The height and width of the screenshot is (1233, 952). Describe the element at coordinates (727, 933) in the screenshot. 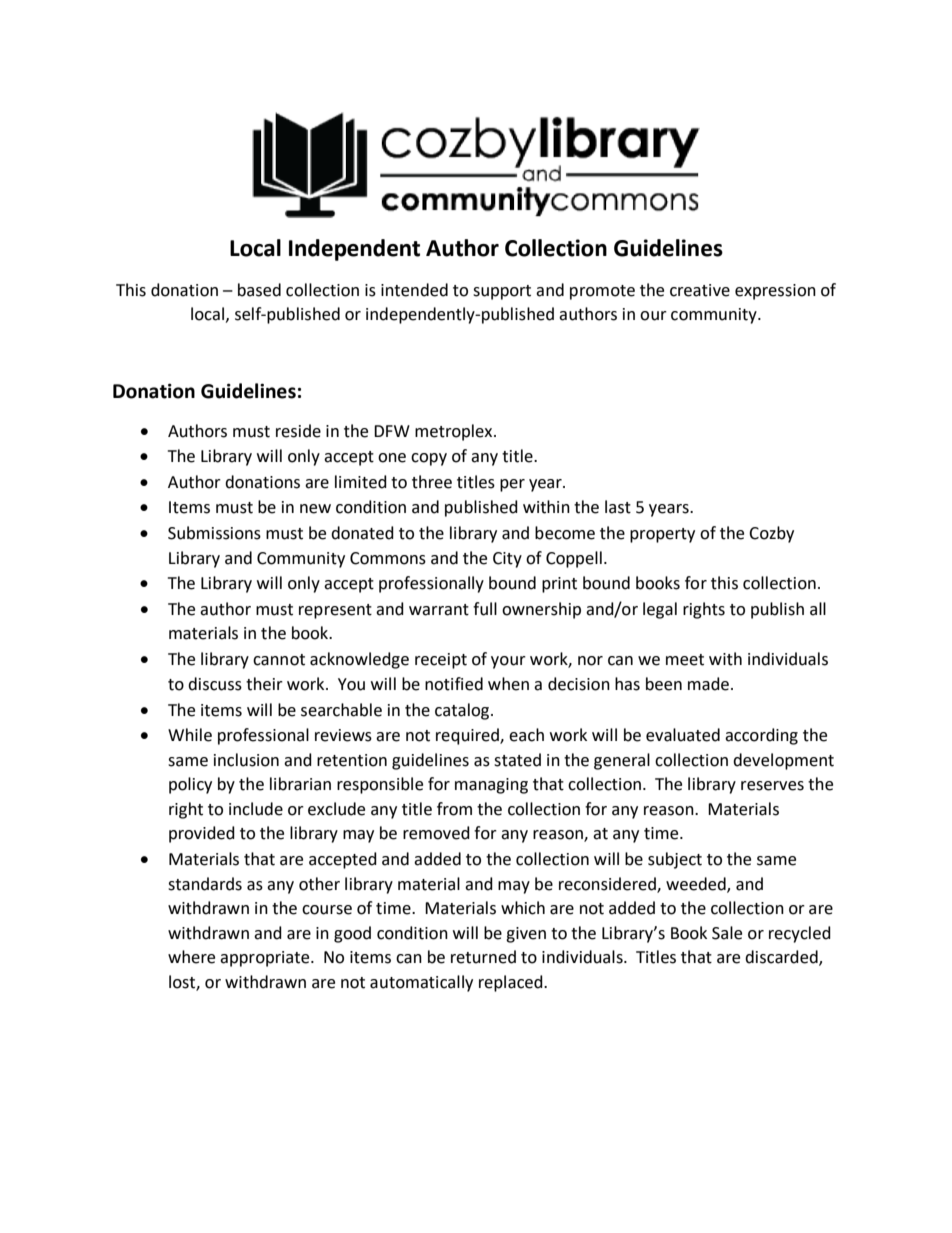

I see `Sale` at that location.
